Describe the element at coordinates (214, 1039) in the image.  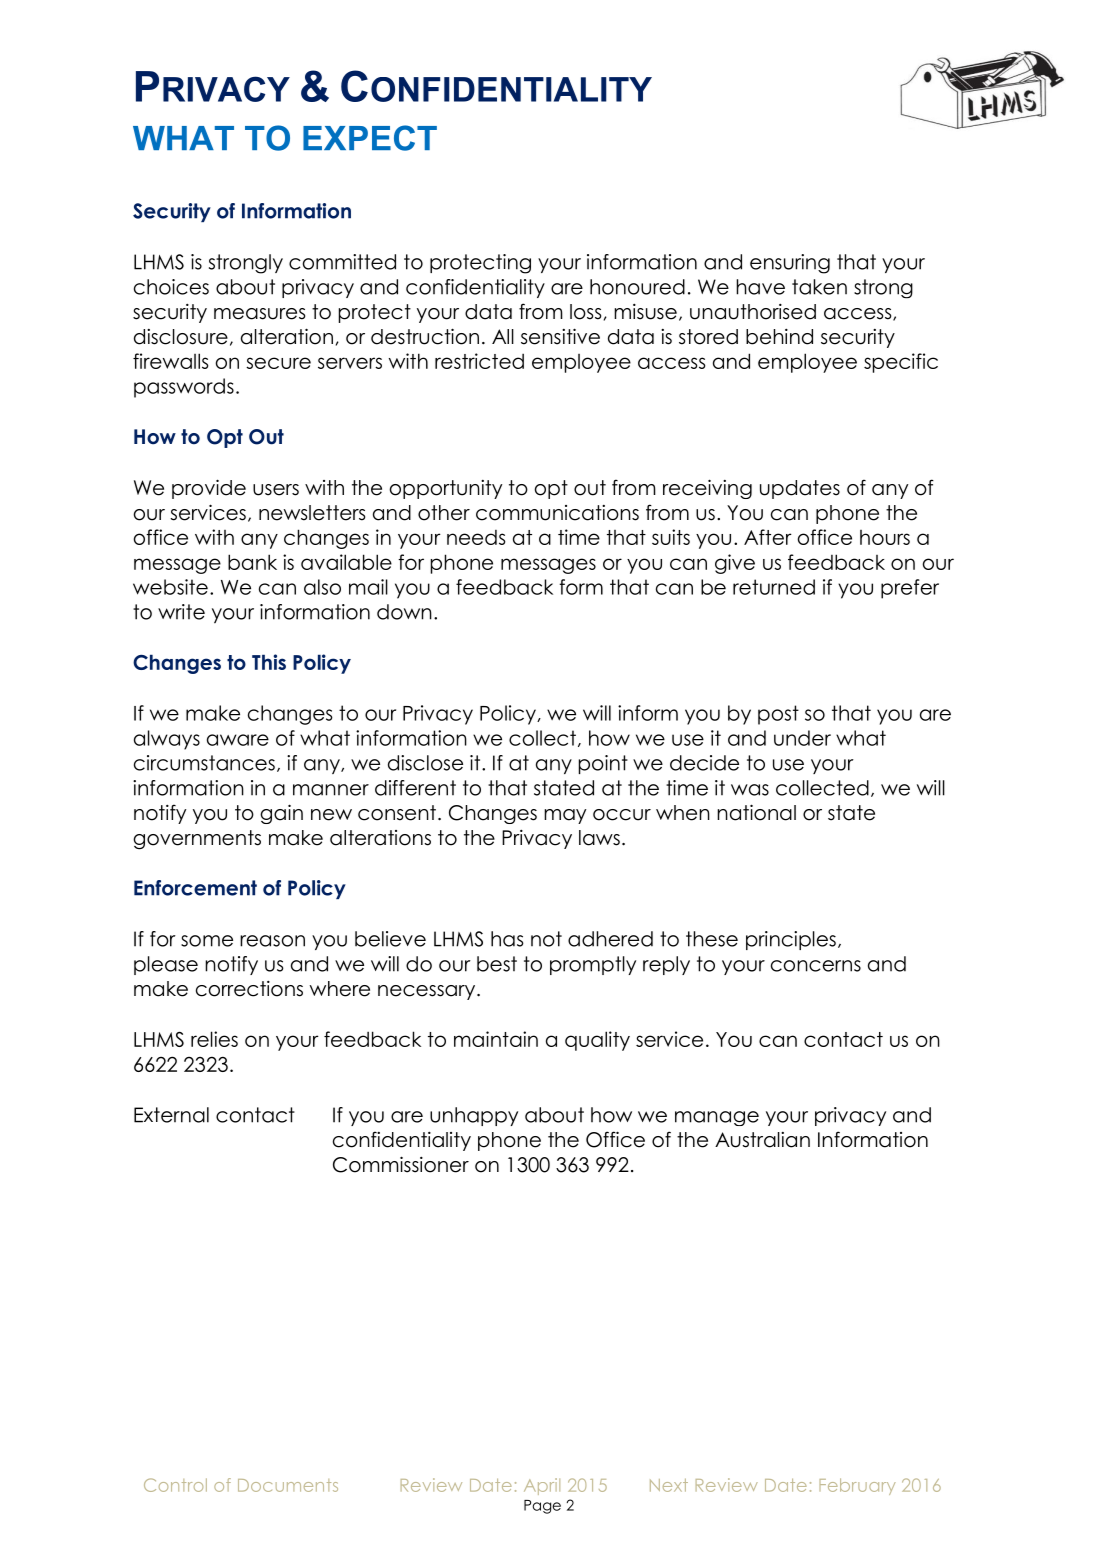
I see `relies` at that location.
